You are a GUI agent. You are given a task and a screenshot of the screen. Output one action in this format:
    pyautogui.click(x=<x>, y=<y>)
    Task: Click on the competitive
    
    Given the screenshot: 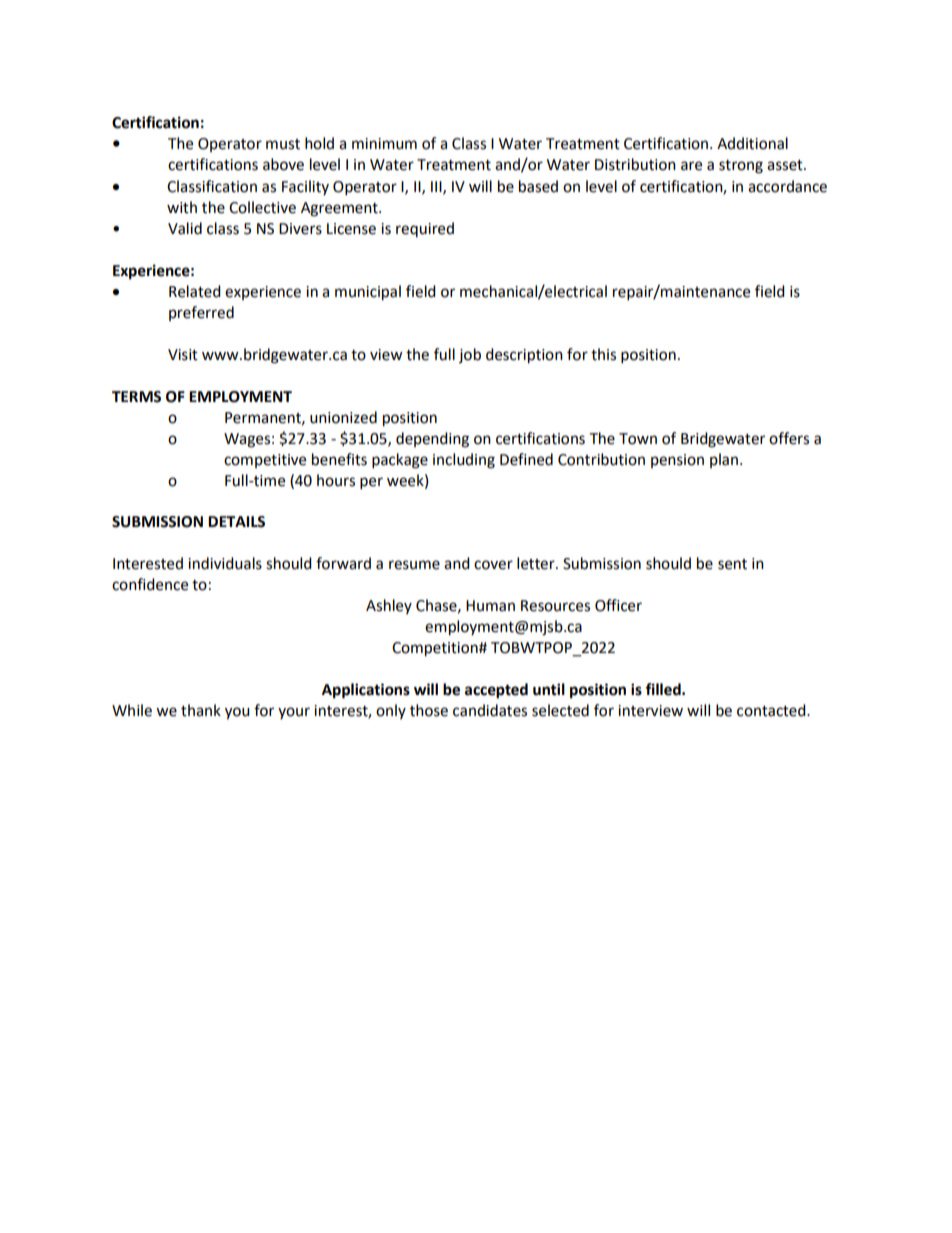 What is the action you would take?
    pyautogui.click(x=265, y=461)
